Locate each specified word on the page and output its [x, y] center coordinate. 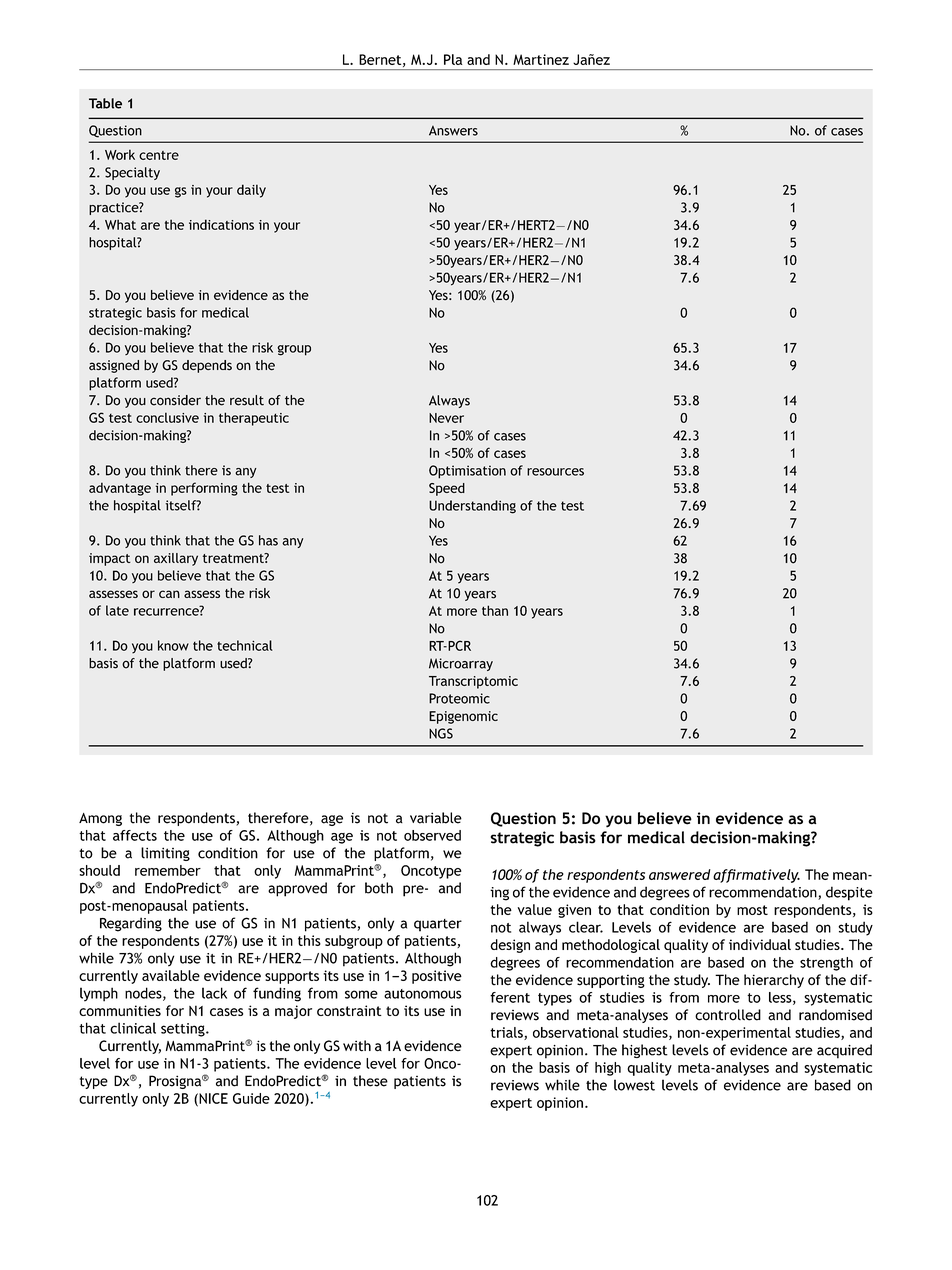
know [173, 645]
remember [168, 870]
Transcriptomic [473, 682]
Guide [251, 1098]
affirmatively [756, 876]
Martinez [541, 59]
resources [555, 472]
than [495, 610]
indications [221, 224]
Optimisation [467, 472]
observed [432, 835]
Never [446, 418]
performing [204, 489]
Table [105, 103]
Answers [453, 131]
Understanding [472, 507]
